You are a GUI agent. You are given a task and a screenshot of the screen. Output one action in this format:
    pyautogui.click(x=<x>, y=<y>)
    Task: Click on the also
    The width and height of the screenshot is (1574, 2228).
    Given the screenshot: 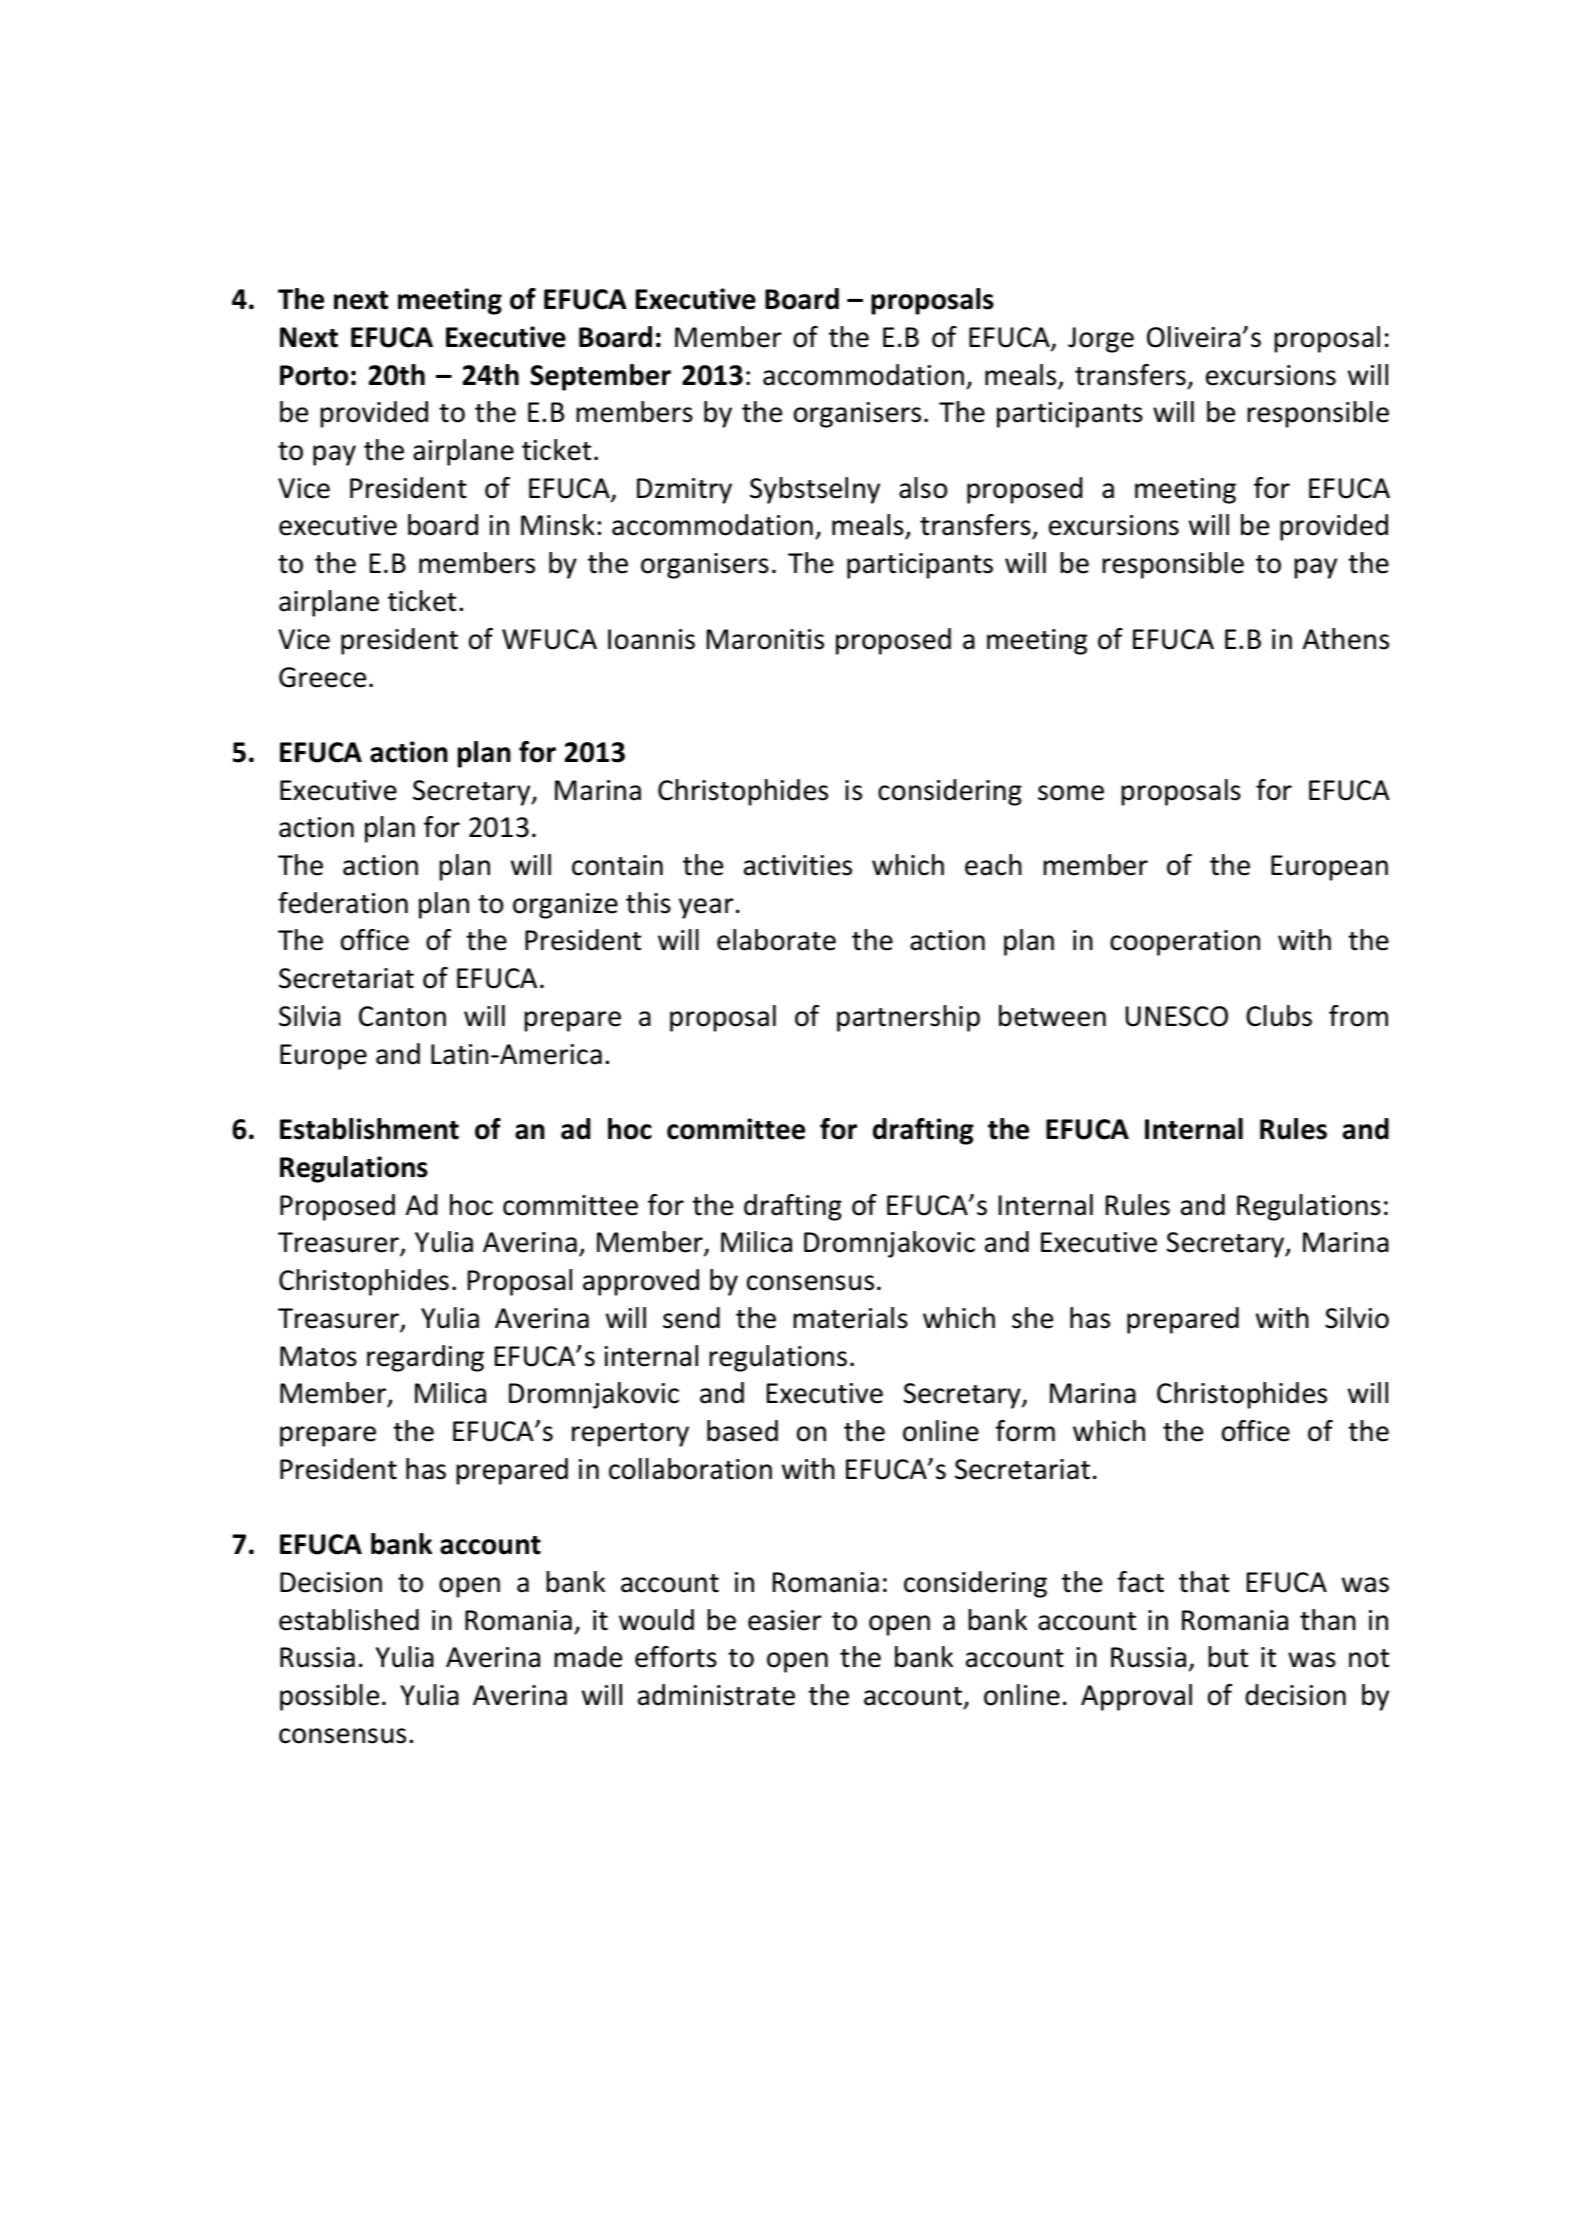 What is the action you would take?
    pyautogui.click(x=923, y=488)
